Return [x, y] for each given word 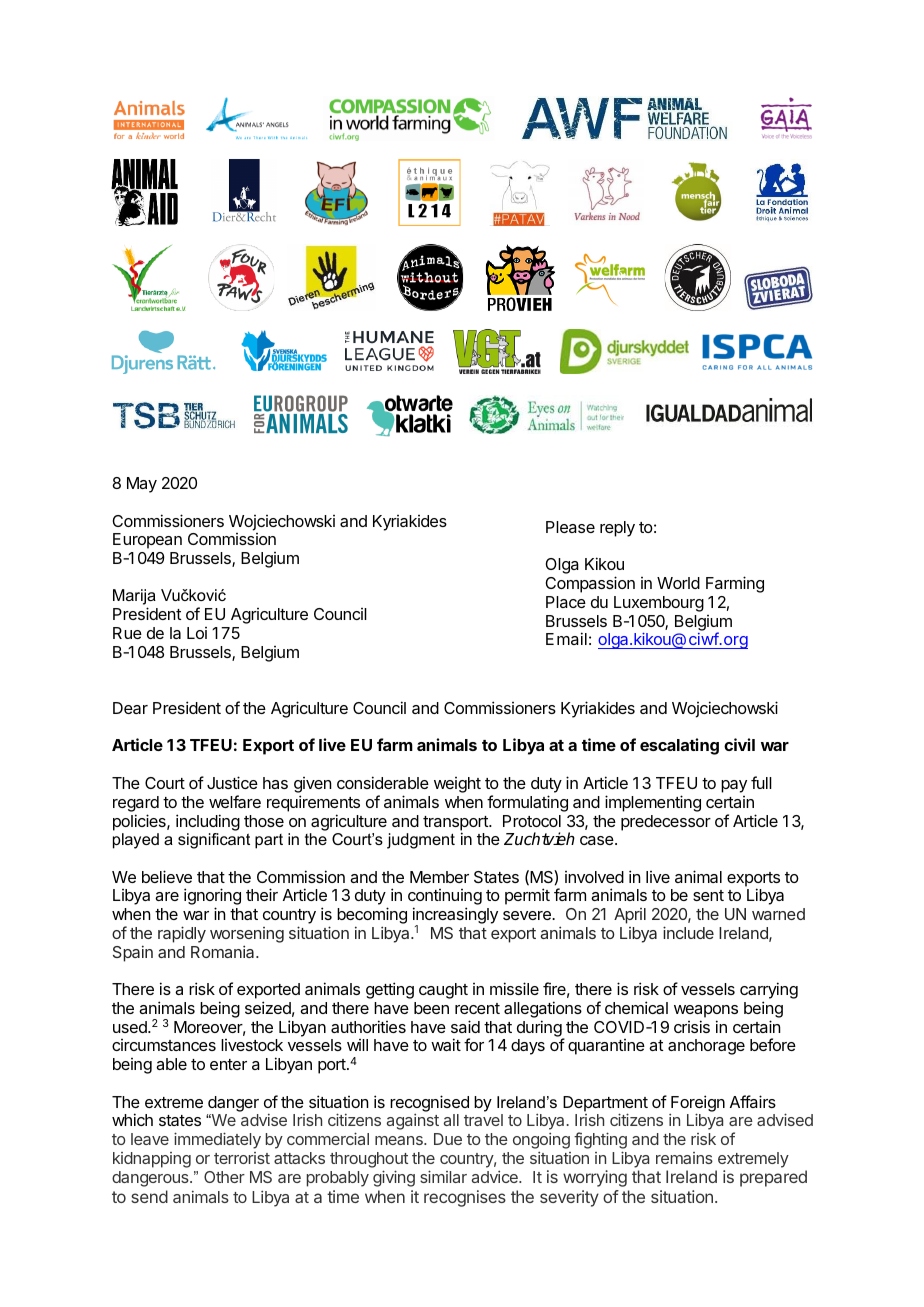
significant [214, 841]
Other [224, 1177]
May [142, 485]
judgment [421, 841]
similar [443, 1176]
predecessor [666, 823]
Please [570, 527]
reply [617, 529]
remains [684, 1158]
